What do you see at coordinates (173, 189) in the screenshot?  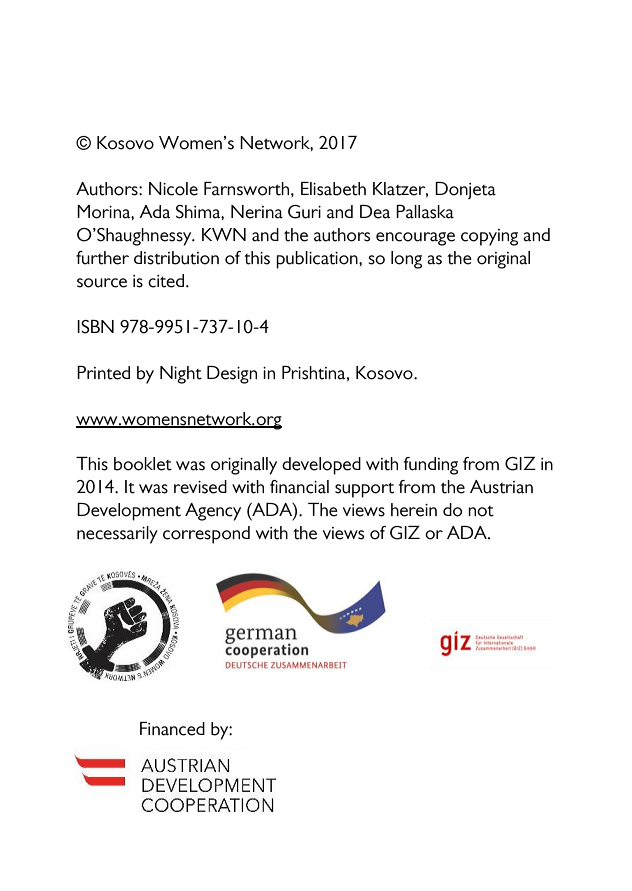 I see `Nicole` at bounding box center [173, 189].
